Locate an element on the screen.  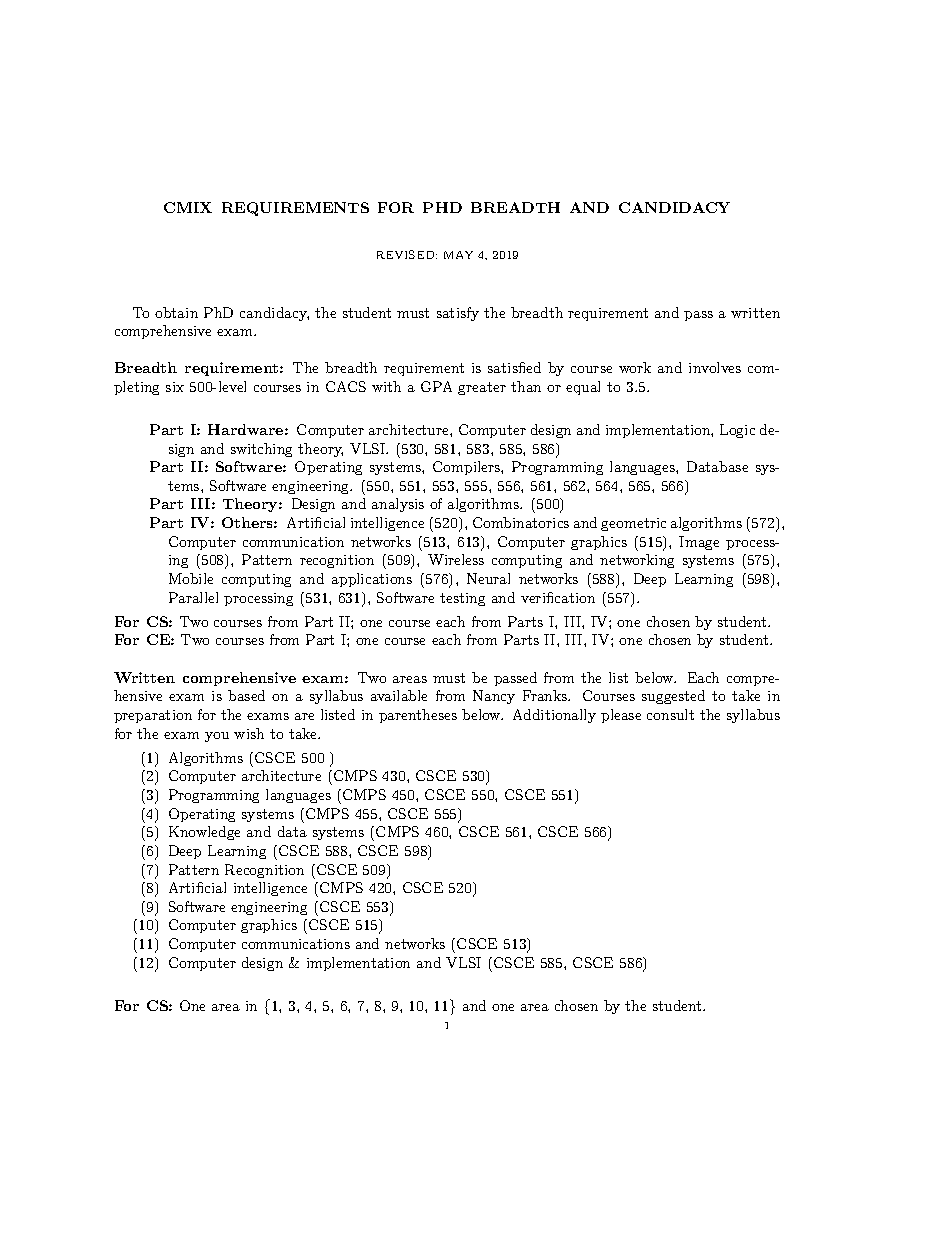
switching is located at coordinates (261, 450).
